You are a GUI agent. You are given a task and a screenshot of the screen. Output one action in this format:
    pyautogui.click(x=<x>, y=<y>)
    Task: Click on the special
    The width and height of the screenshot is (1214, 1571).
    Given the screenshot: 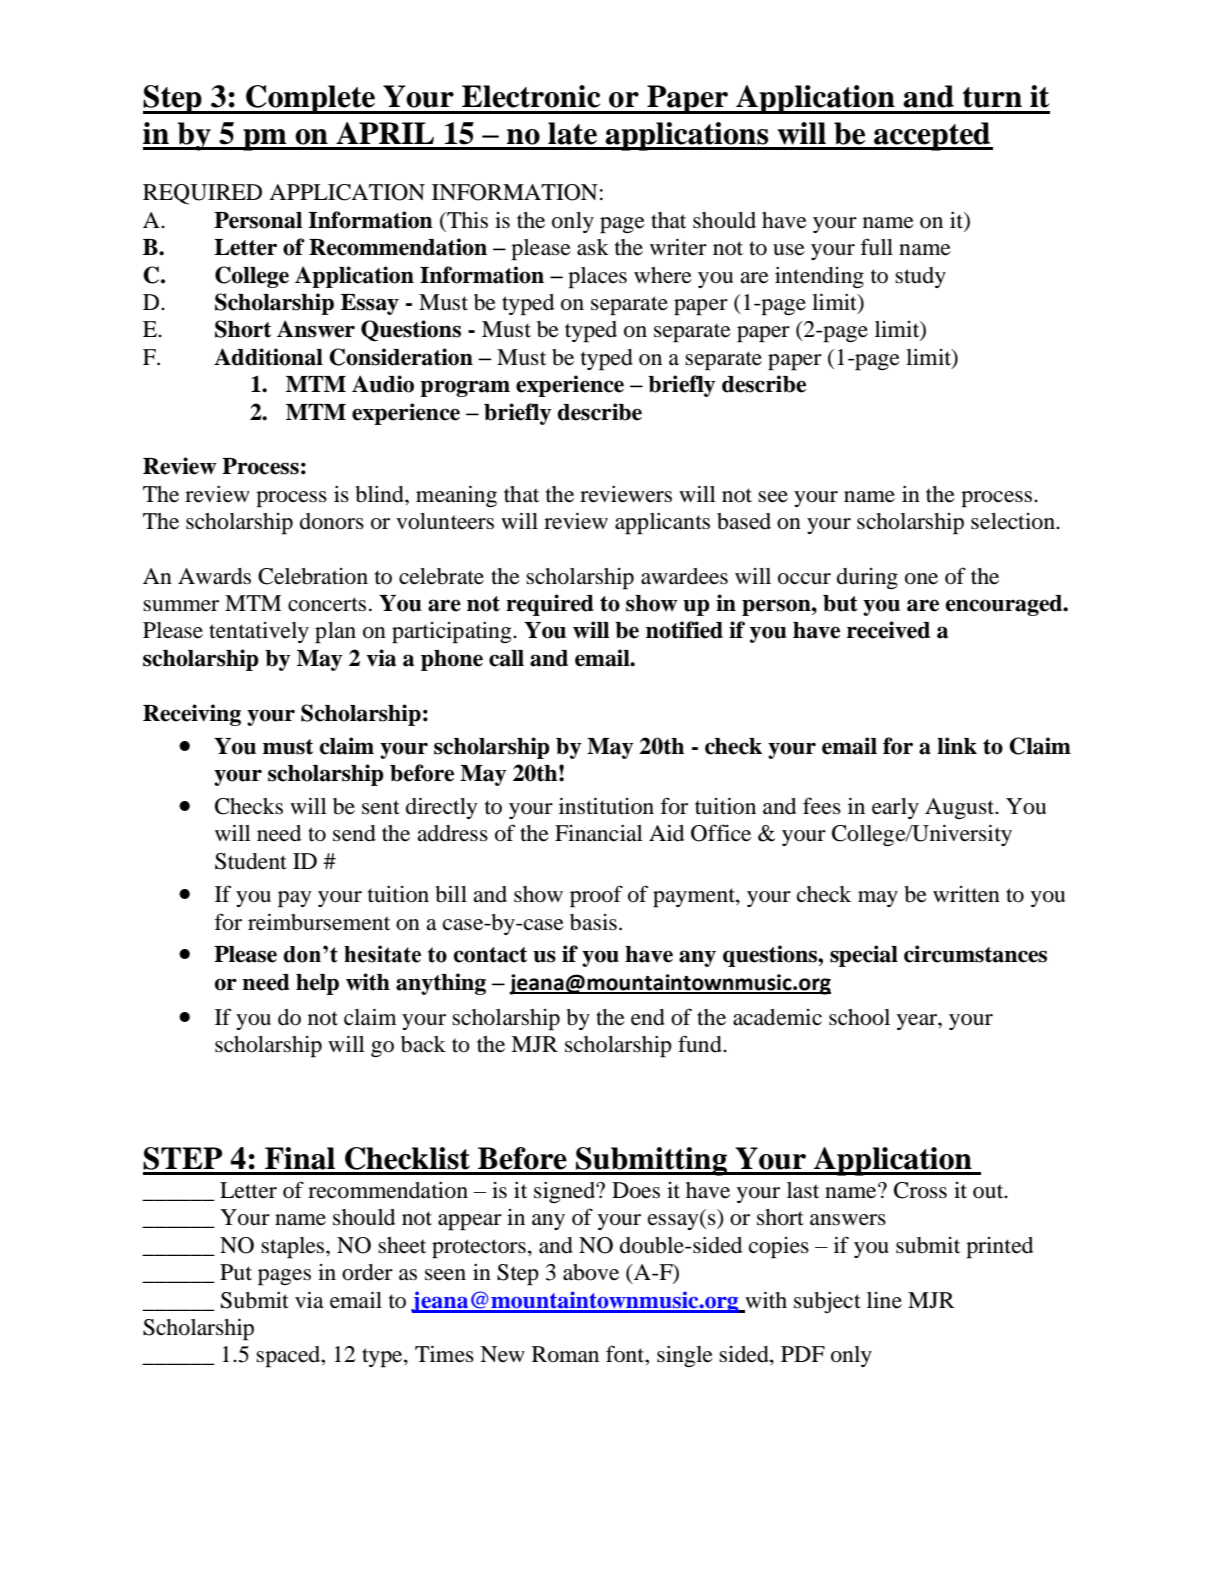 What is the action you would take?
    pyautogui.click(x=864, y=956)
